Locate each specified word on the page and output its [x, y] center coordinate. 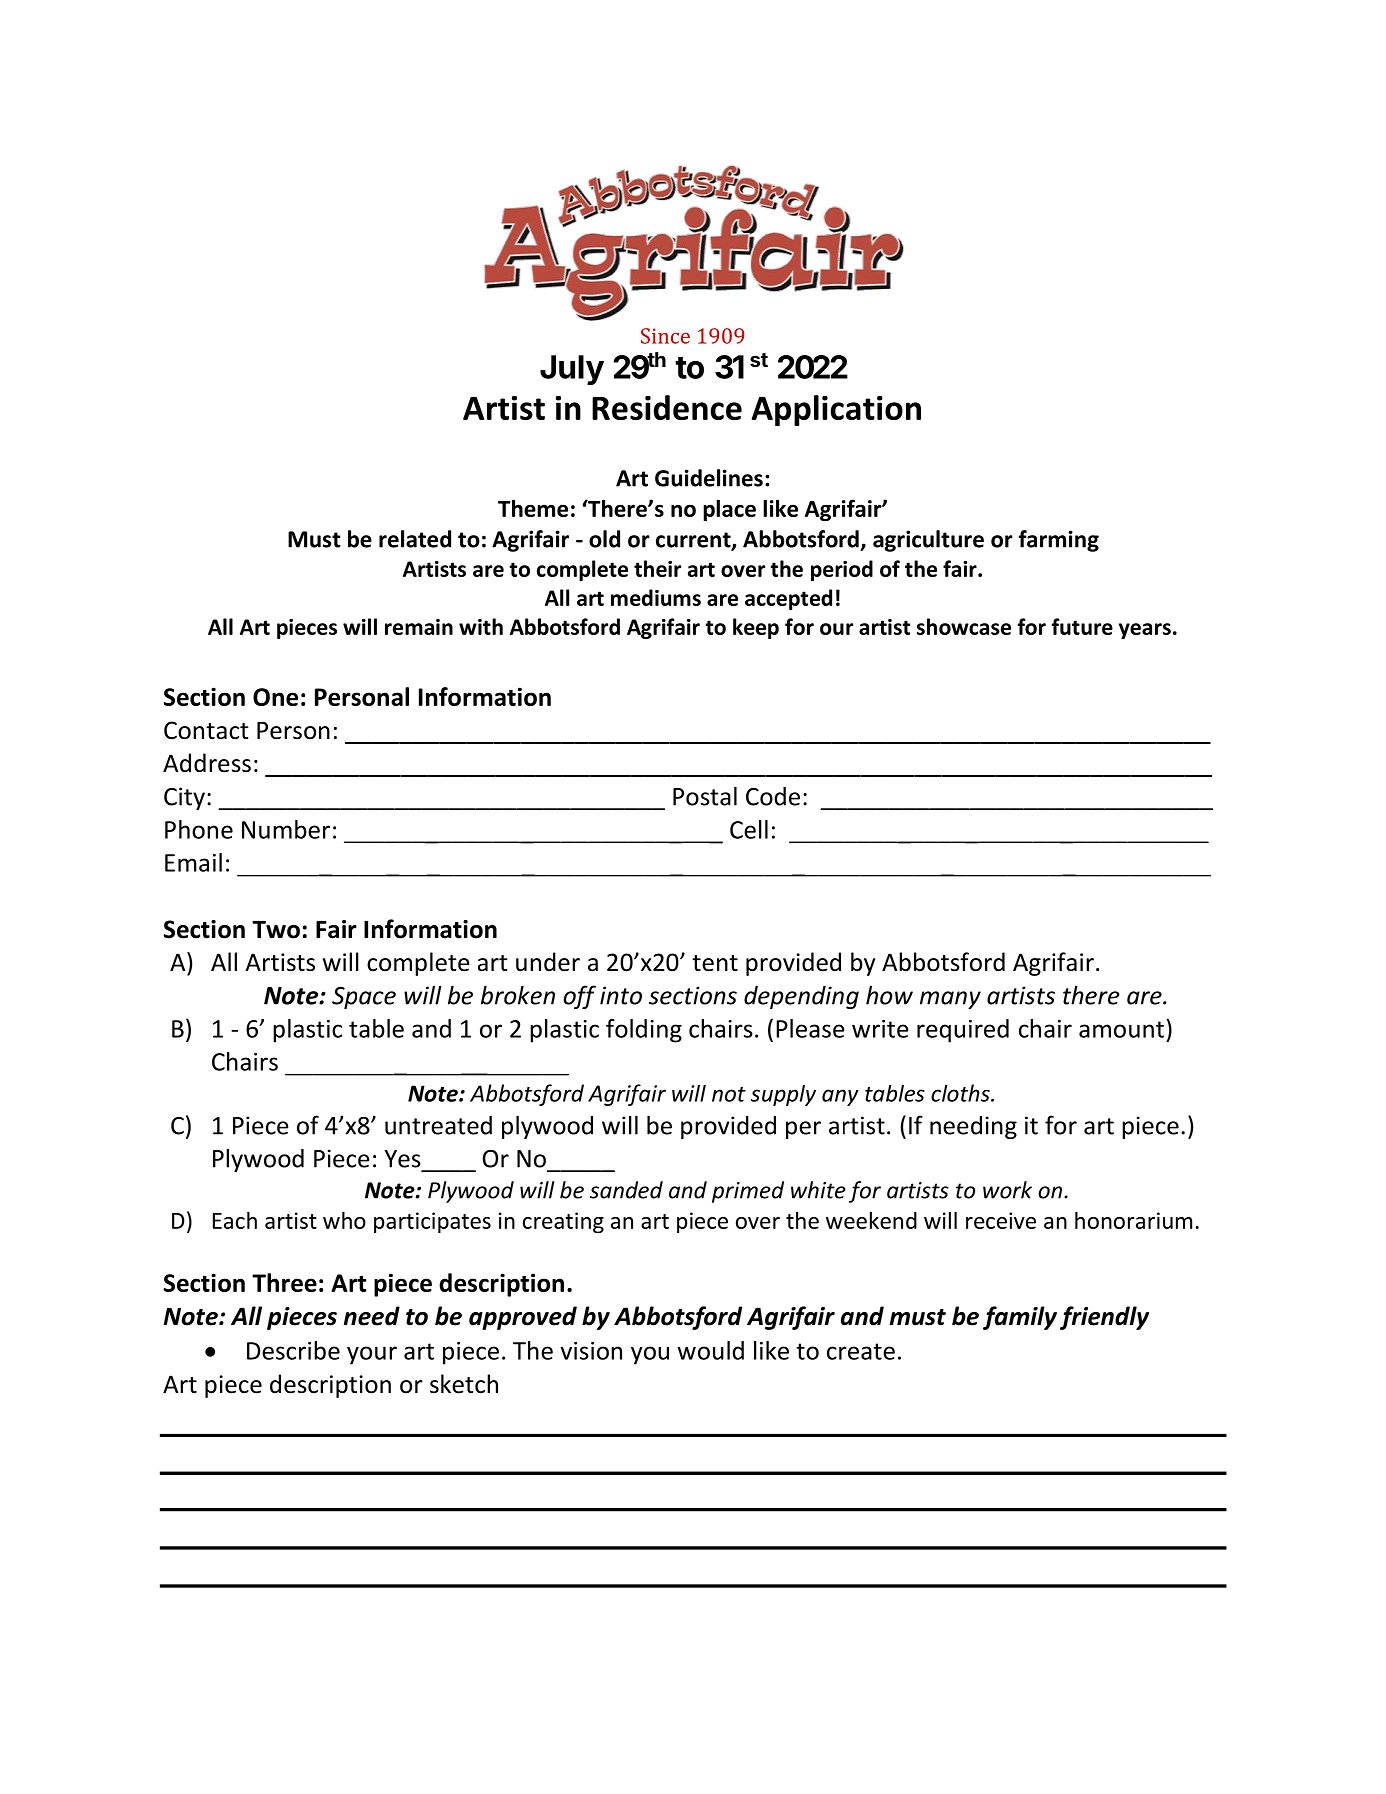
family [1020, 1318]
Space [364, 998]
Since [665, 336]
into [621, 995]
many [950, 1000]
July [572, 370]
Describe [293, 1350]
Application [836, 410]
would [710, 1350]
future [1082, 626]
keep [756, 628]
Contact [206, 730]
